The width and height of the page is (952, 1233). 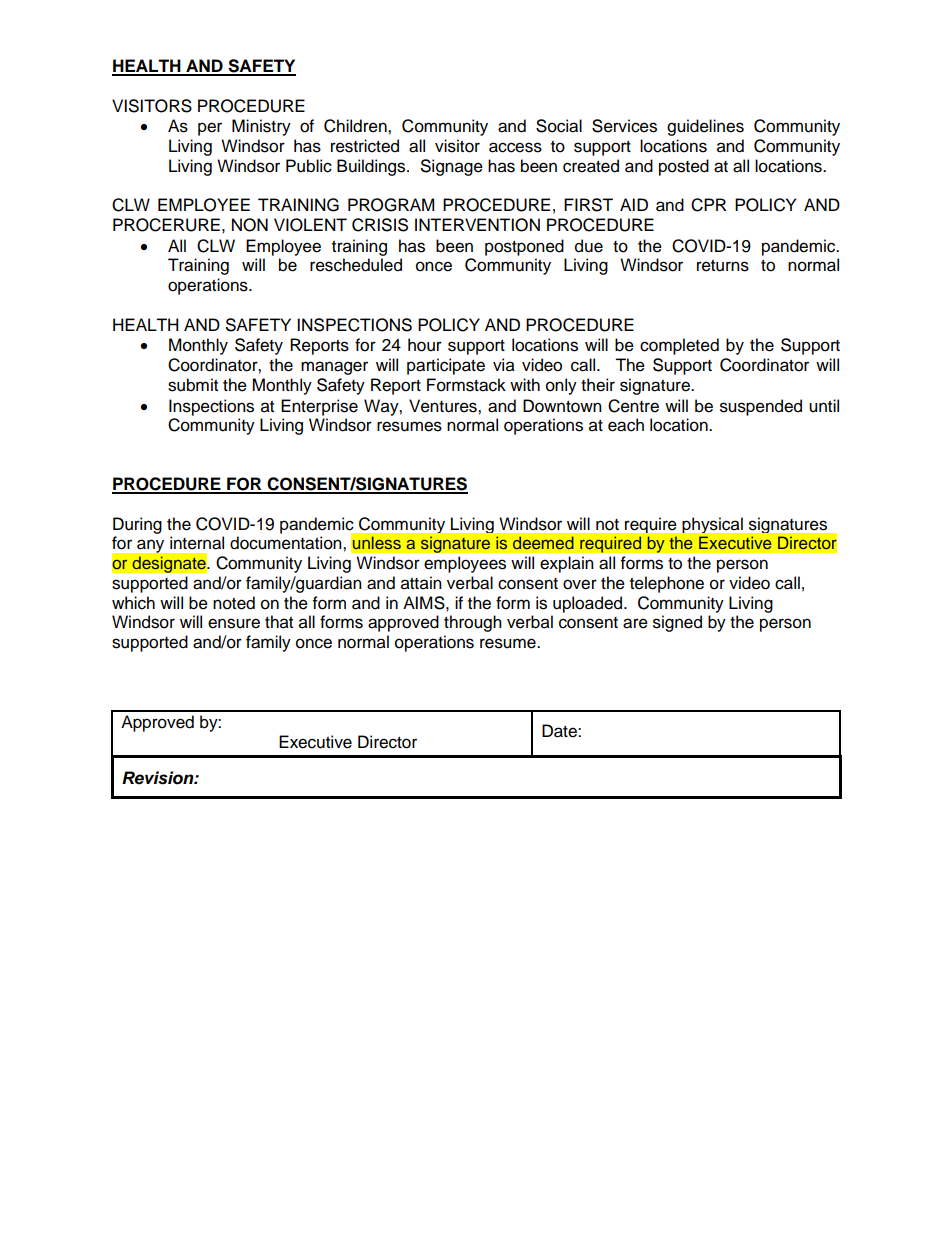 What do you see at coordinates (444, 406) in the page?
I see `Ventures` at bounding box center [444, 406].
